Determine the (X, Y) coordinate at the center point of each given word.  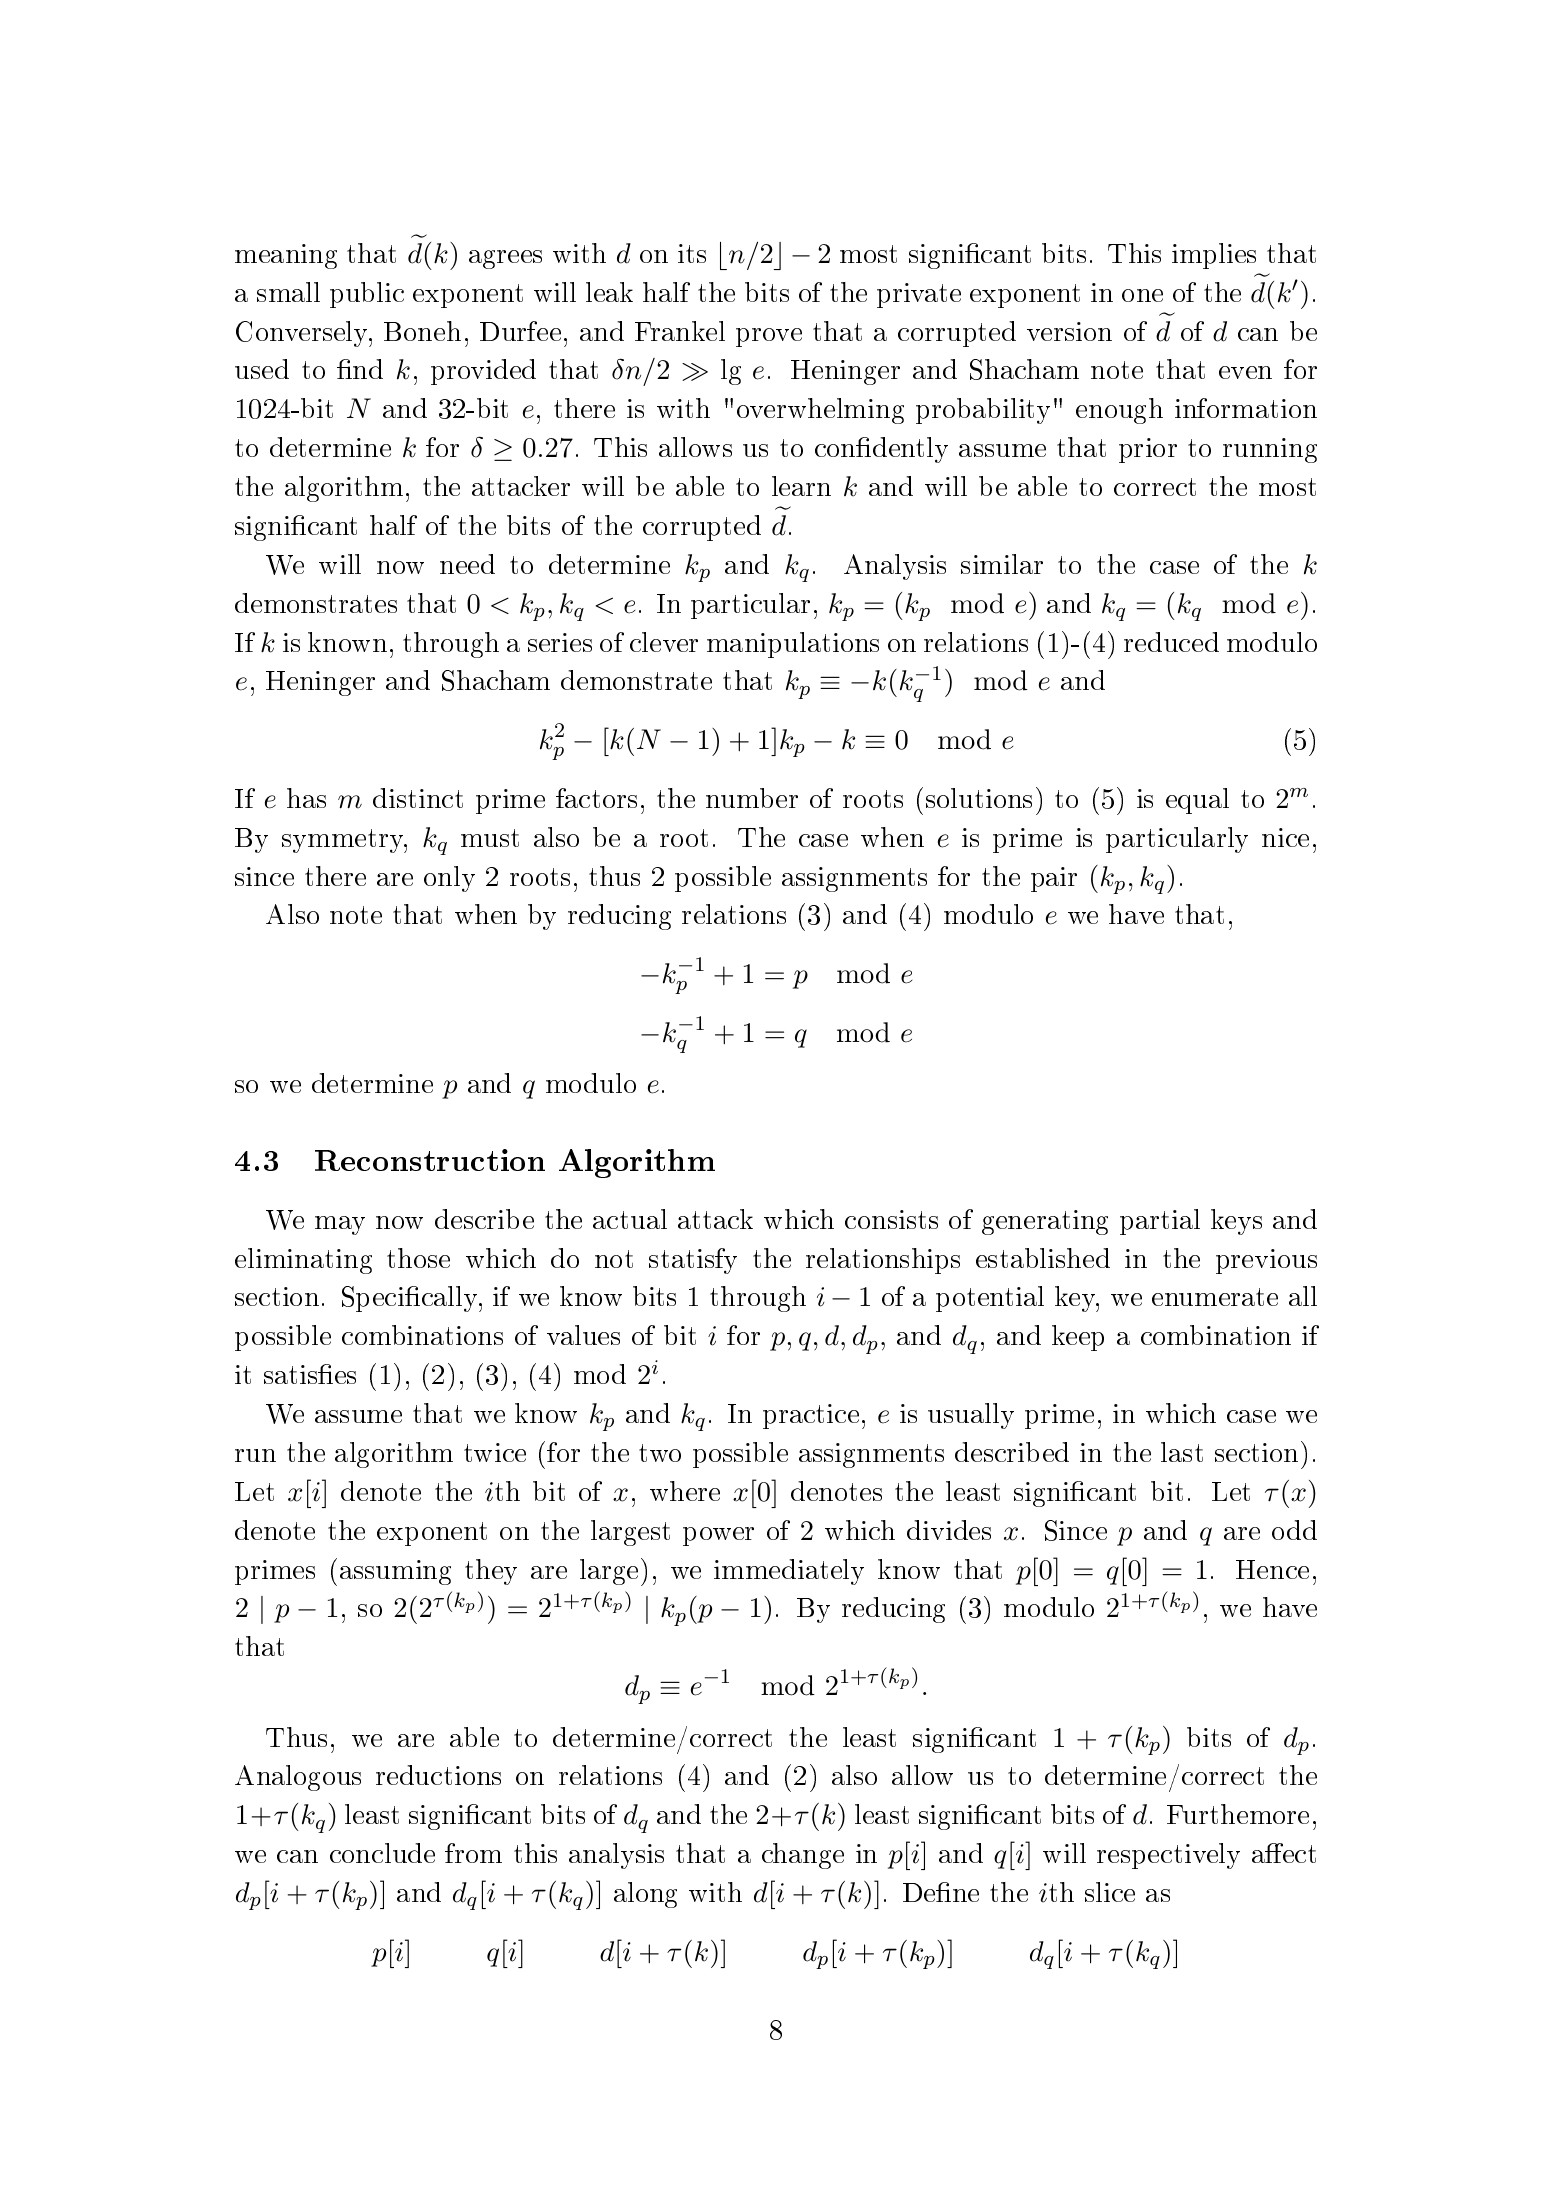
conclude (382, 1853)
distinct (418, 798)
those (418, 1258)
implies (1214, 256)
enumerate (1215, 1297)
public (367, 295)
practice (811, 1416)
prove (769, 337)
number (752, 798)
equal (1197, 801)
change (803, 1856)
